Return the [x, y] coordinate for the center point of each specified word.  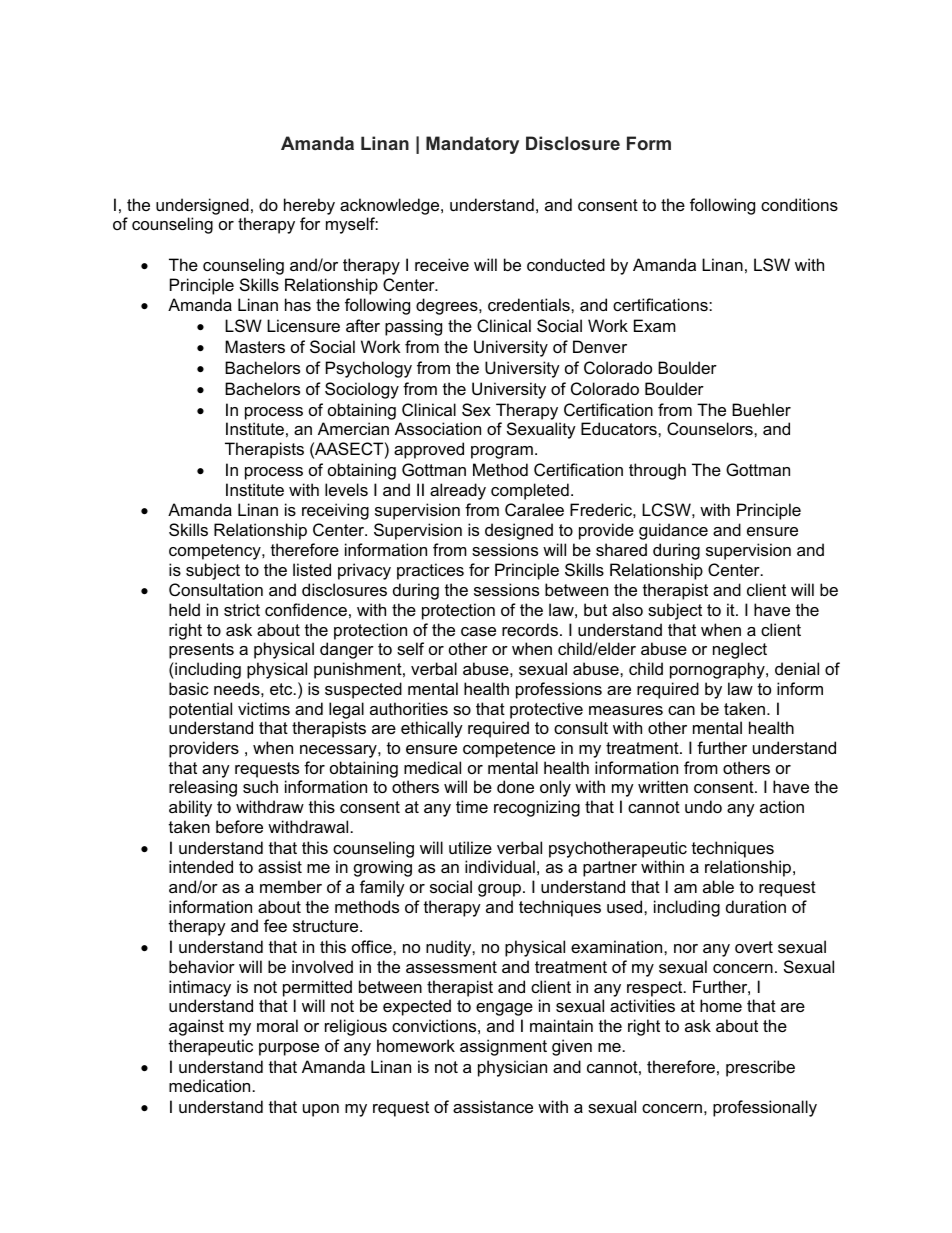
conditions [799, 204]
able [718, 886]
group [499, 890]
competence [509, 750]
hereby [309, 206]
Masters [255, 346]
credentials [530, 304]
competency [216, 552]
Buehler [761, 409]
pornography [718, 670]
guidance [673, 531]
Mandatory [472, 145]
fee [275, 925]
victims [264, 708]
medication [209, 1085]
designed [519, 531]
